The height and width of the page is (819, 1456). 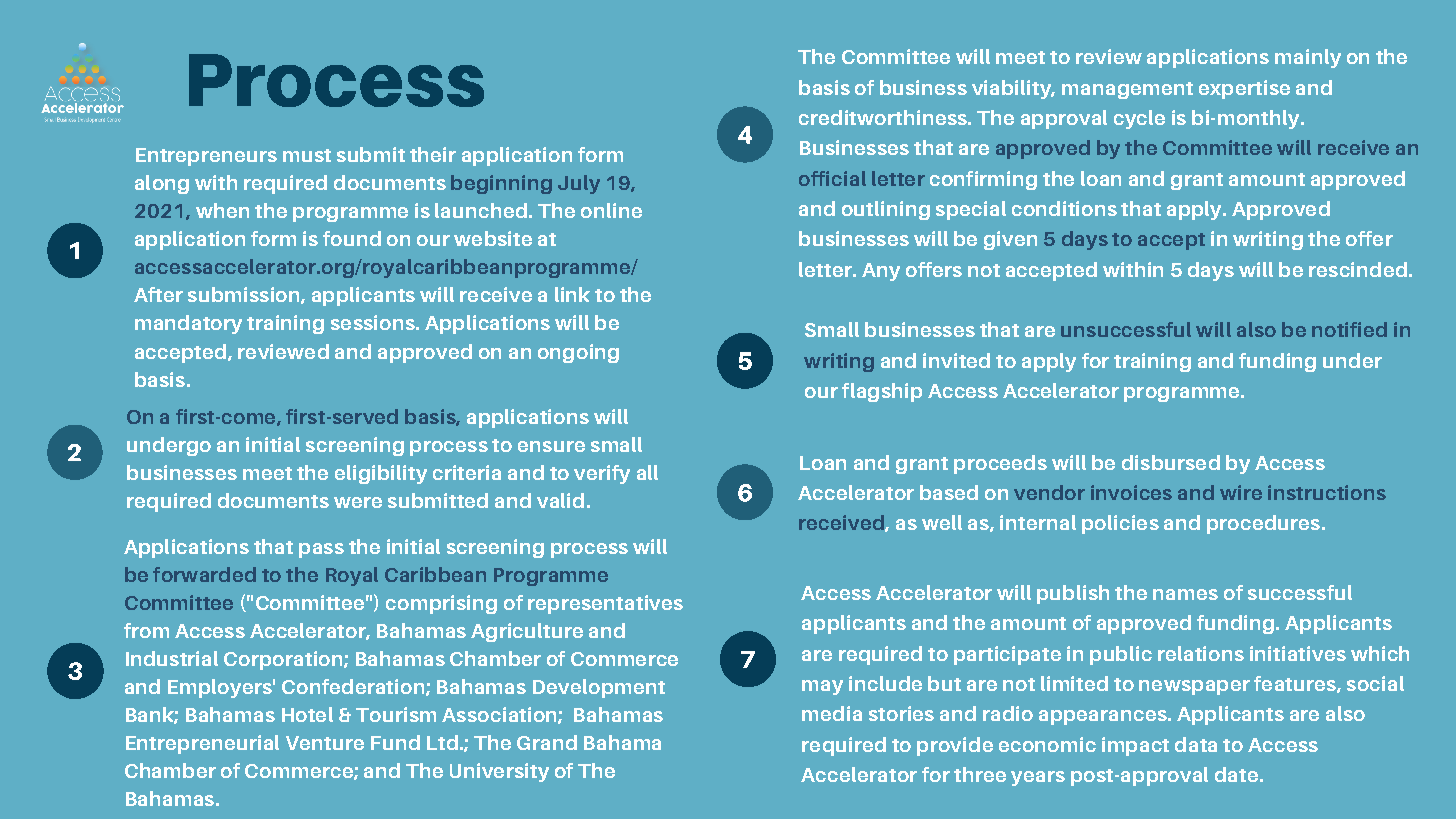 What do you see at coordinates (1244, 89) in the page?
I see `expertise` at bounding box center [1244, 89].
